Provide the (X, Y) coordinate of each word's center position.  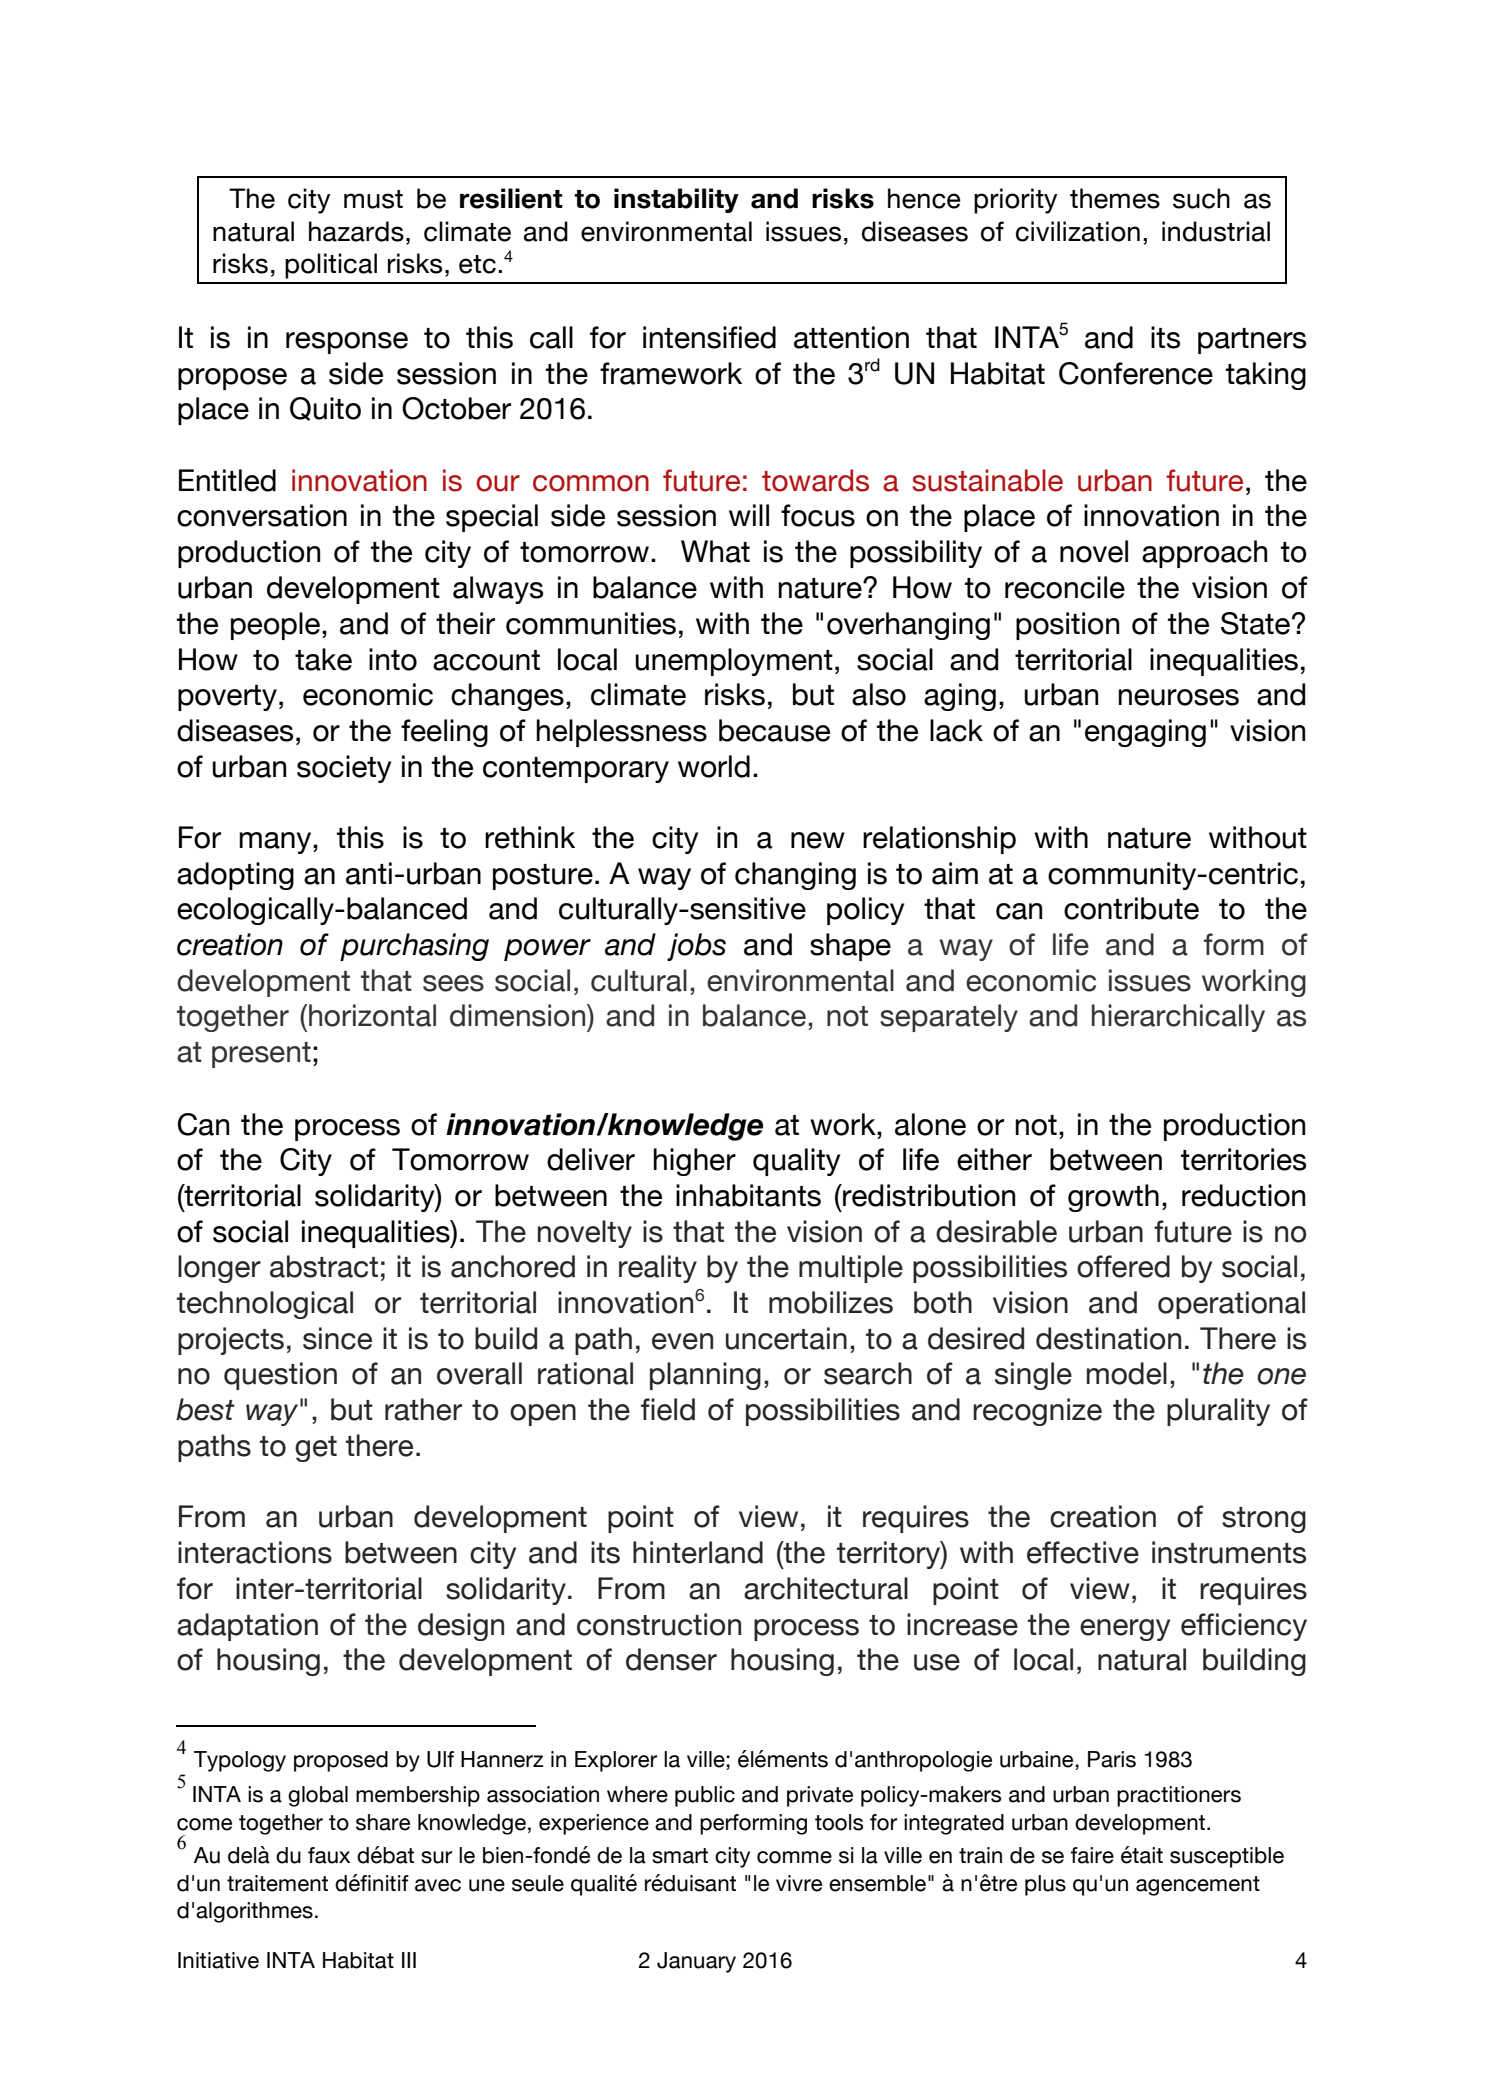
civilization (1078, 231)
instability (676, 200)
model (1127, 1373)
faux (329, 1855)
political (331, 266)
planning (705, 1376)
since (337, 1338)
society (344, 769)
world (714, 766)
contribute (1131, 908)
